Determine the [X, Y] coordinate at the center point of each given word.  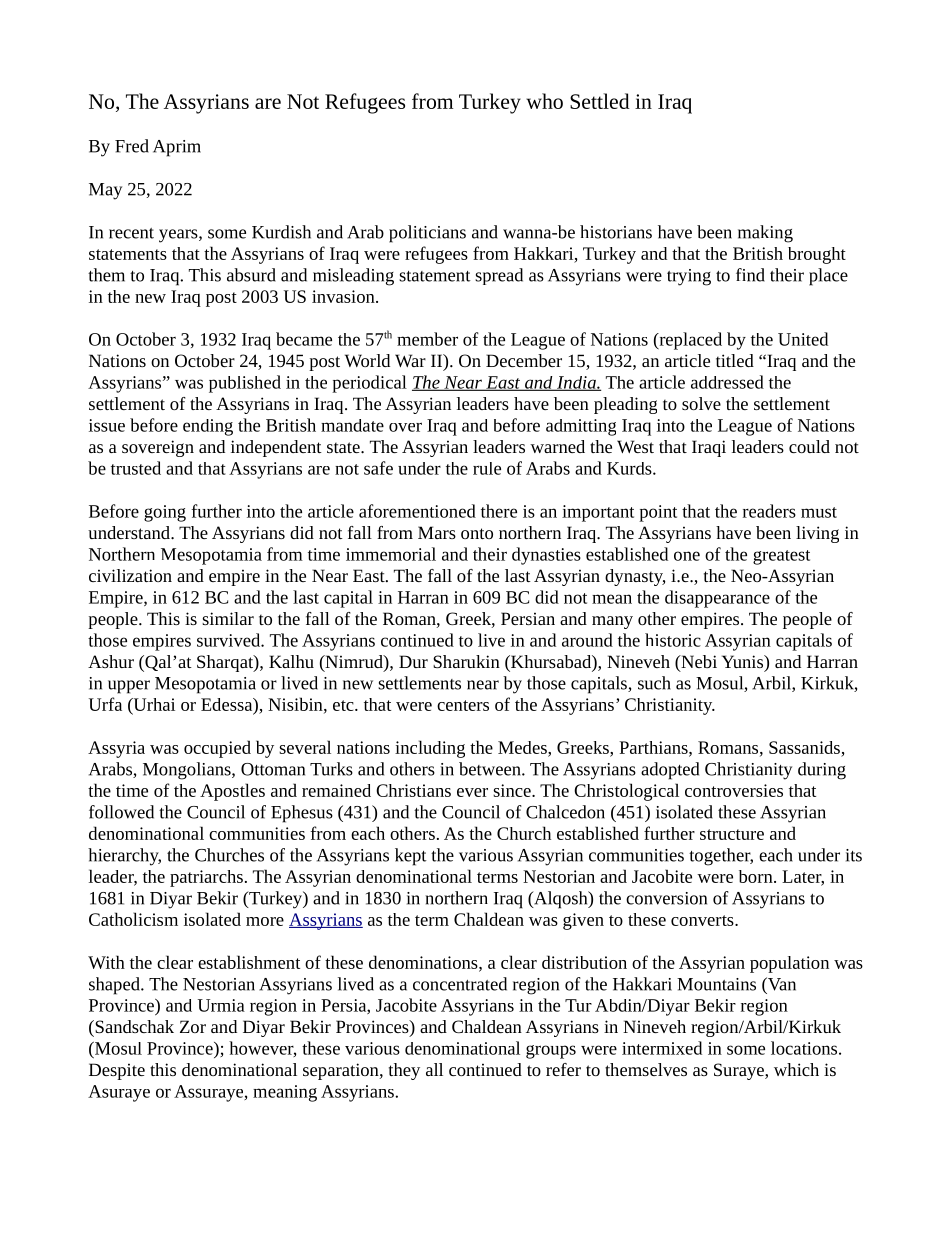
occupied [217, 749]
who [544, 101]
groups [551, 1052]
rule [487, 468]
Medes [523, 747]
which [796, 1069]
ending [208, 427]
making [765, 234]
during [822, 771]
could [809, 446]
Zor [193, 1026]
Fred [132, 146]
